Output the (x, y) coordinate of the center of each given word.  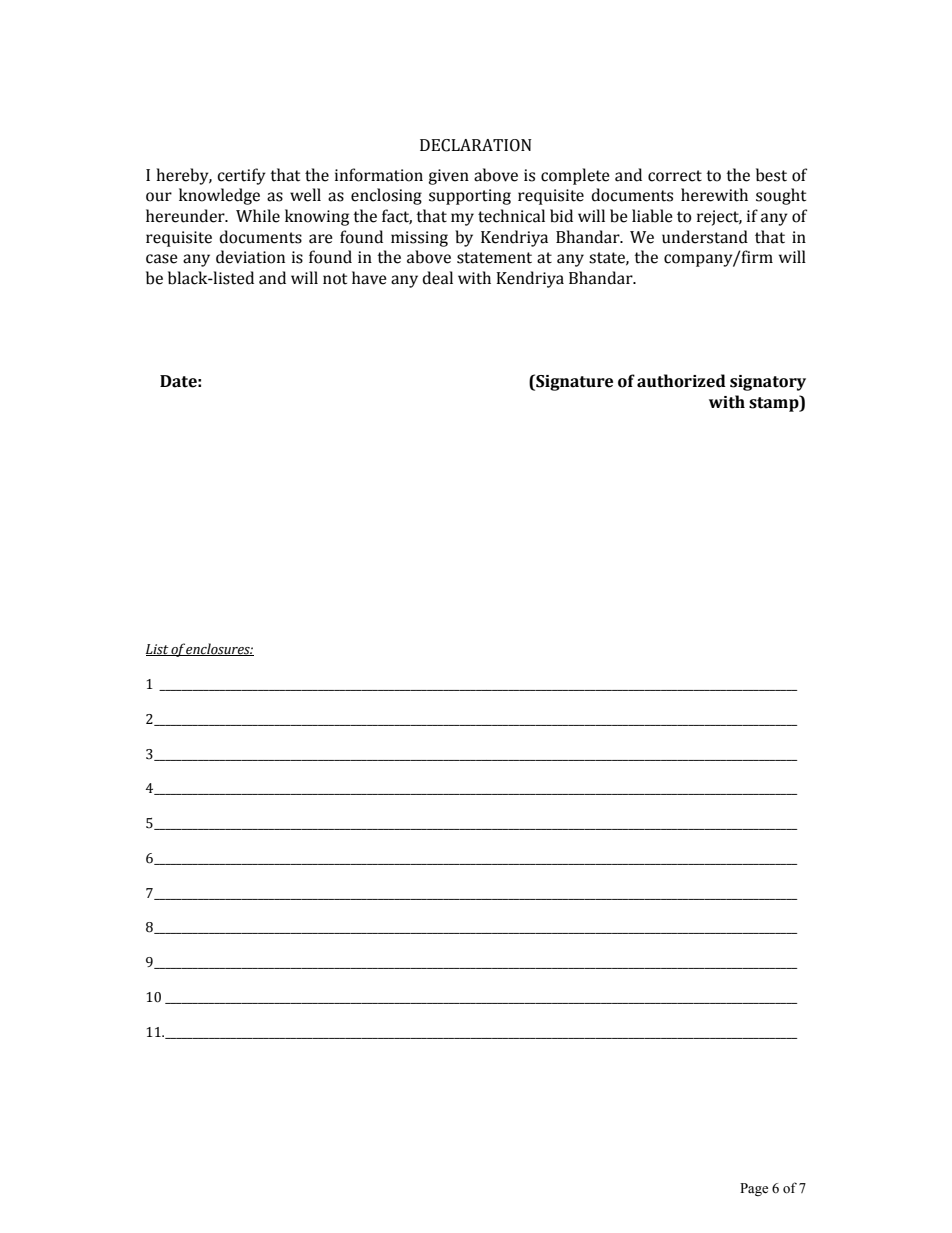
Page (754, 1189)
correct (675, 176)
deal (437, 278)
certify (241, 176)
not (335, 279)
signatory (768, 383)
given (448, 177)
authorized (681, 381)
